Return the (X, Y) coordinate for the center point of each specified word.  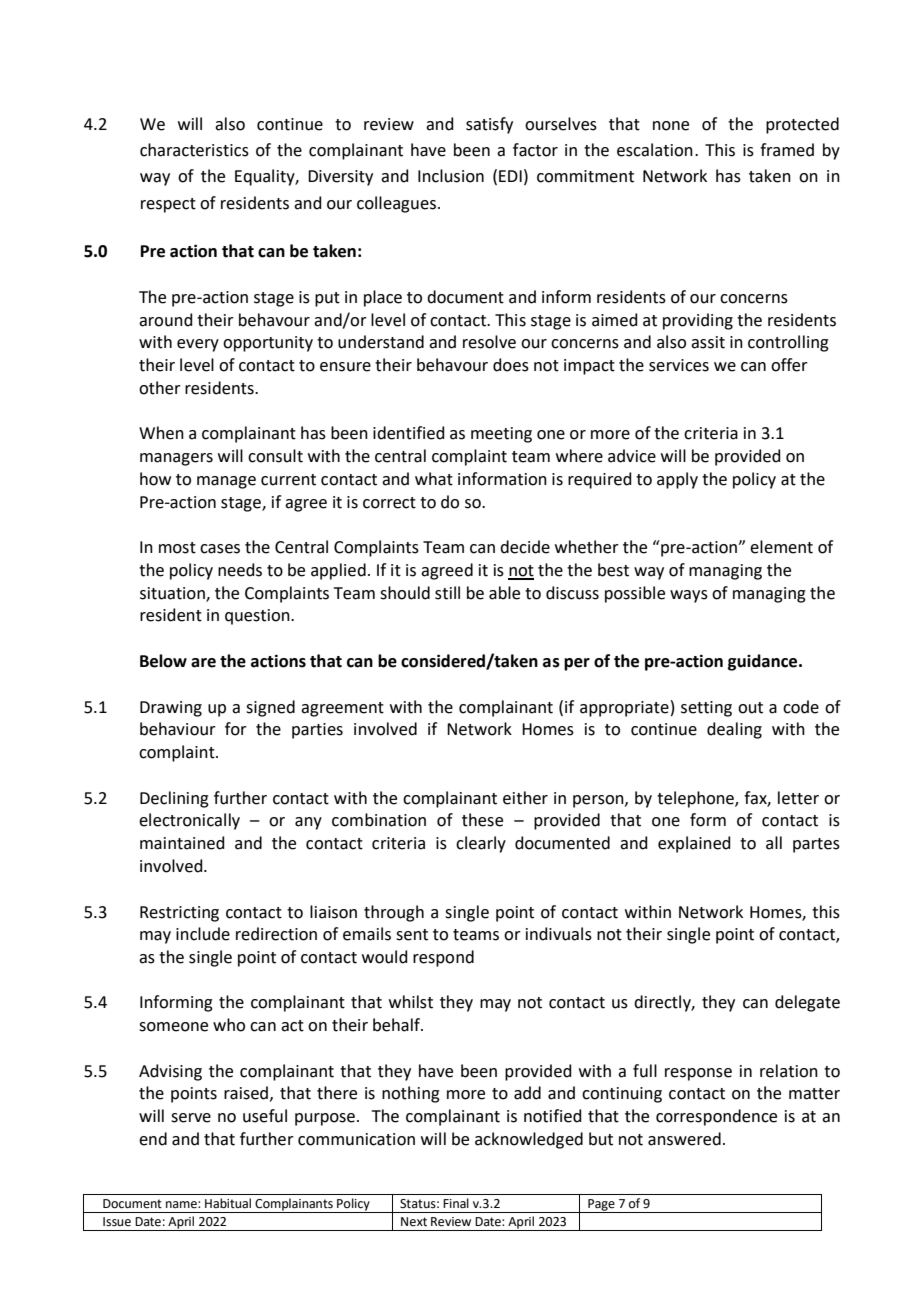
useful (265, 1116)
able (504, 593)
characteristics (194, 150)
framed (787, 150)
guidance (764, 662)
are (203, 663)
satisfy (489, 125)
